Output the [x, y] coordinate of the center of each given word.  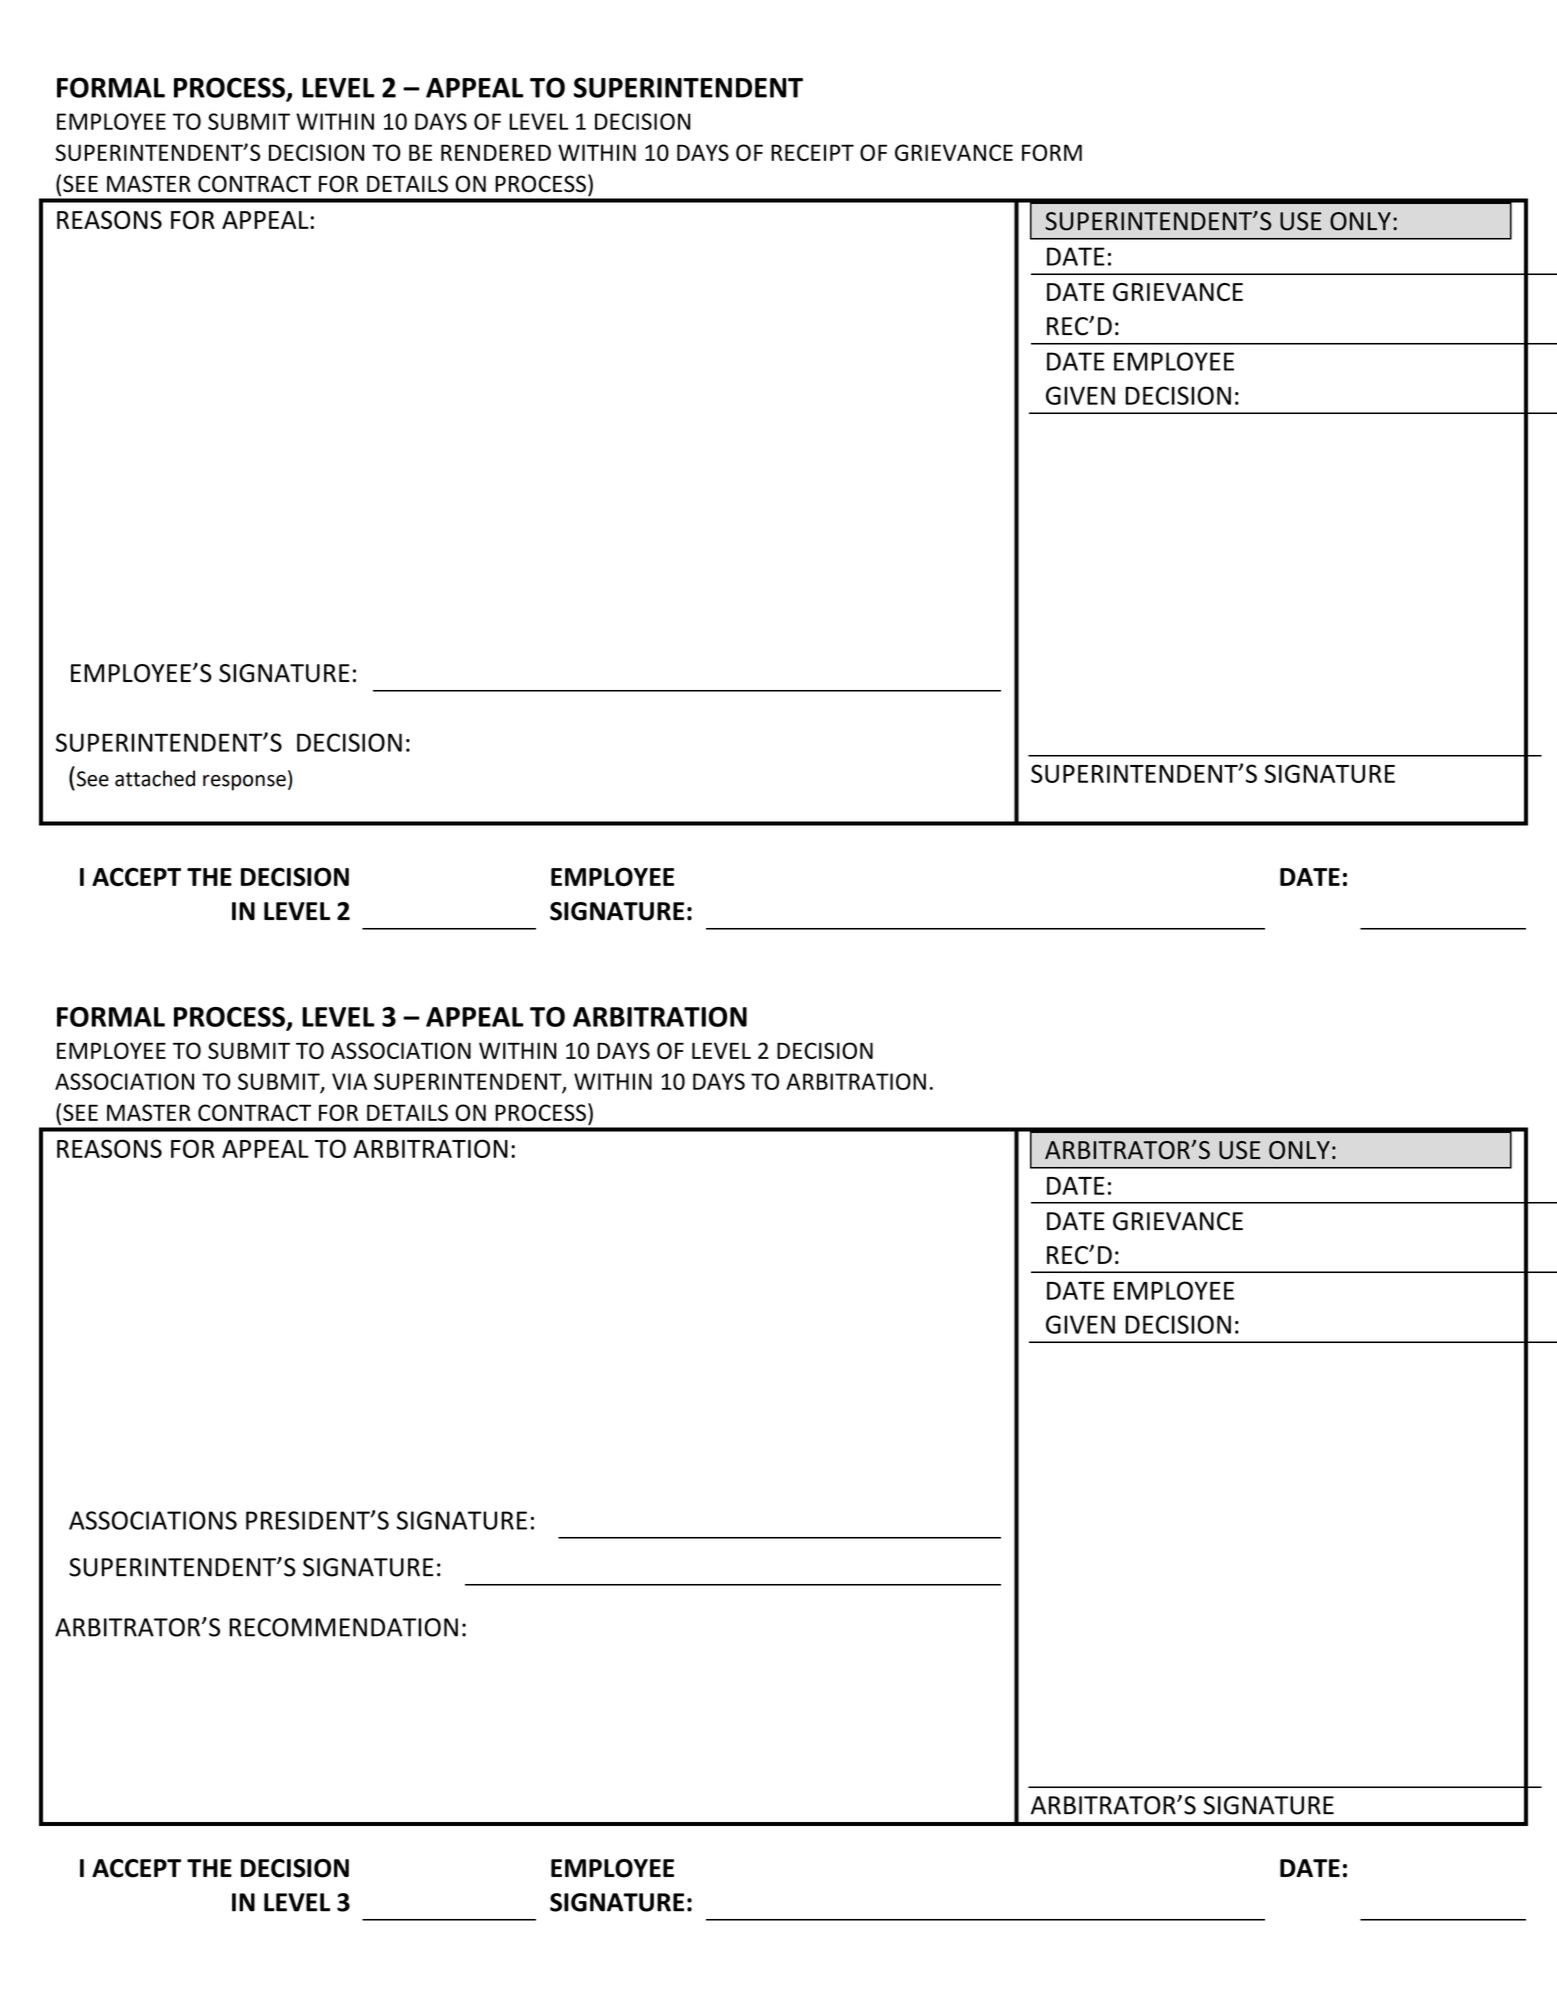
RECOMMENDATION [343, 1627]
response [244, 783]
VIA [349, 1081]
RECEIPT [812, 152]
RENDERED [496, 152]
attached [155, 778]
